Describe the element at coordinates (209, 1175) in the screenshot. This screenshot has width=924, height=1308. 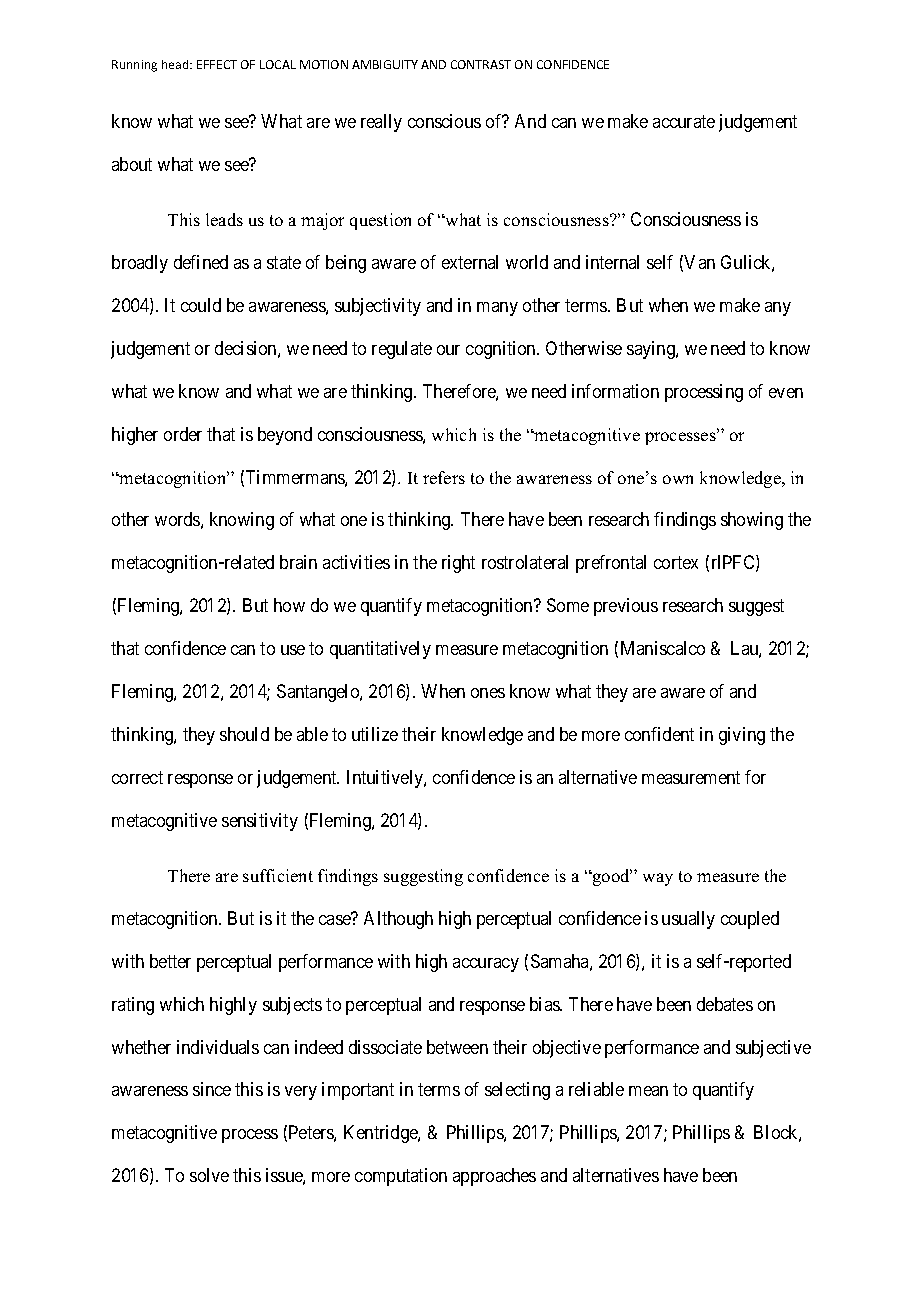
I see `solve` at that location.
